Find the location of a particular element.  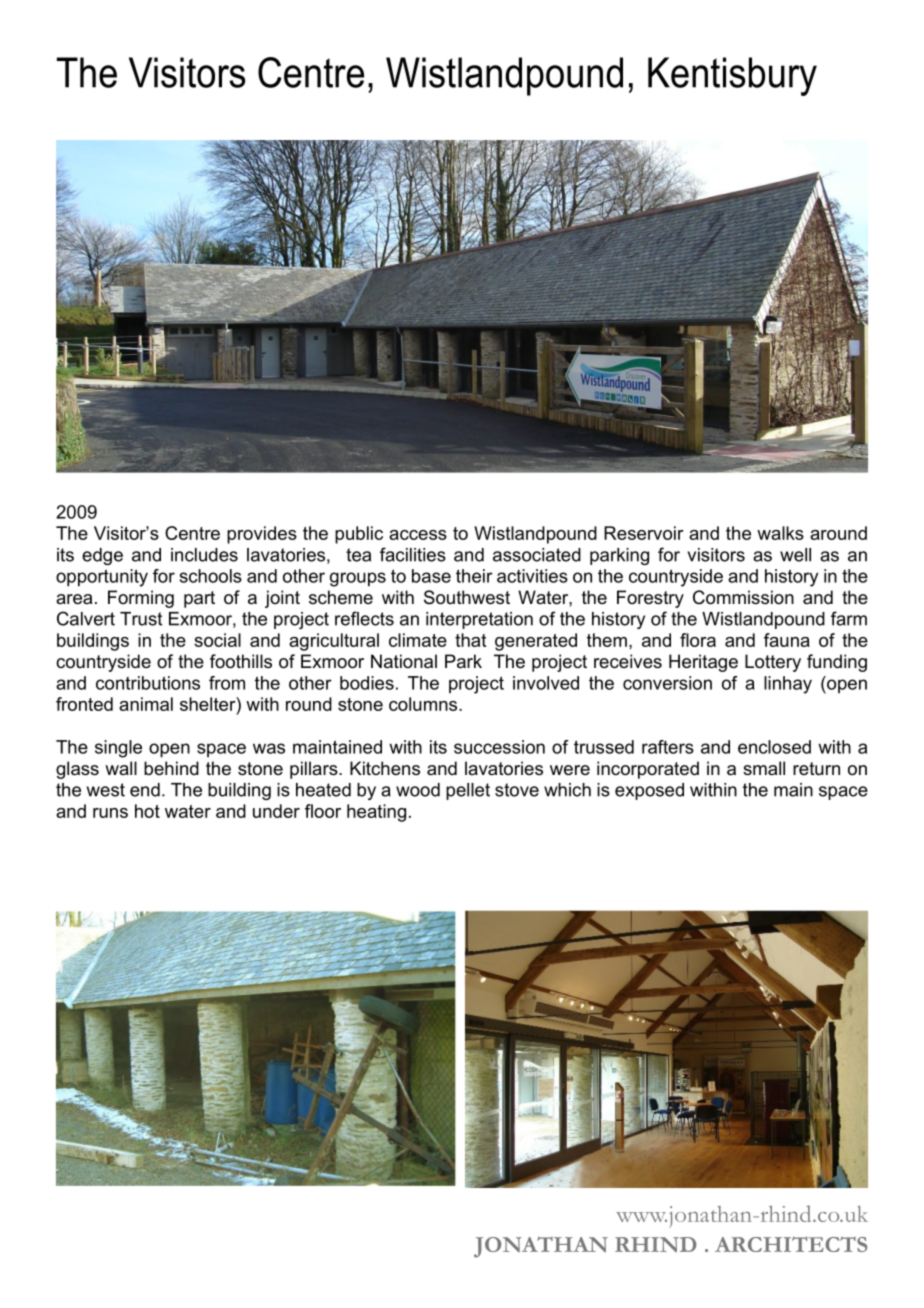

facilities is located at coordinates (413, 554).
